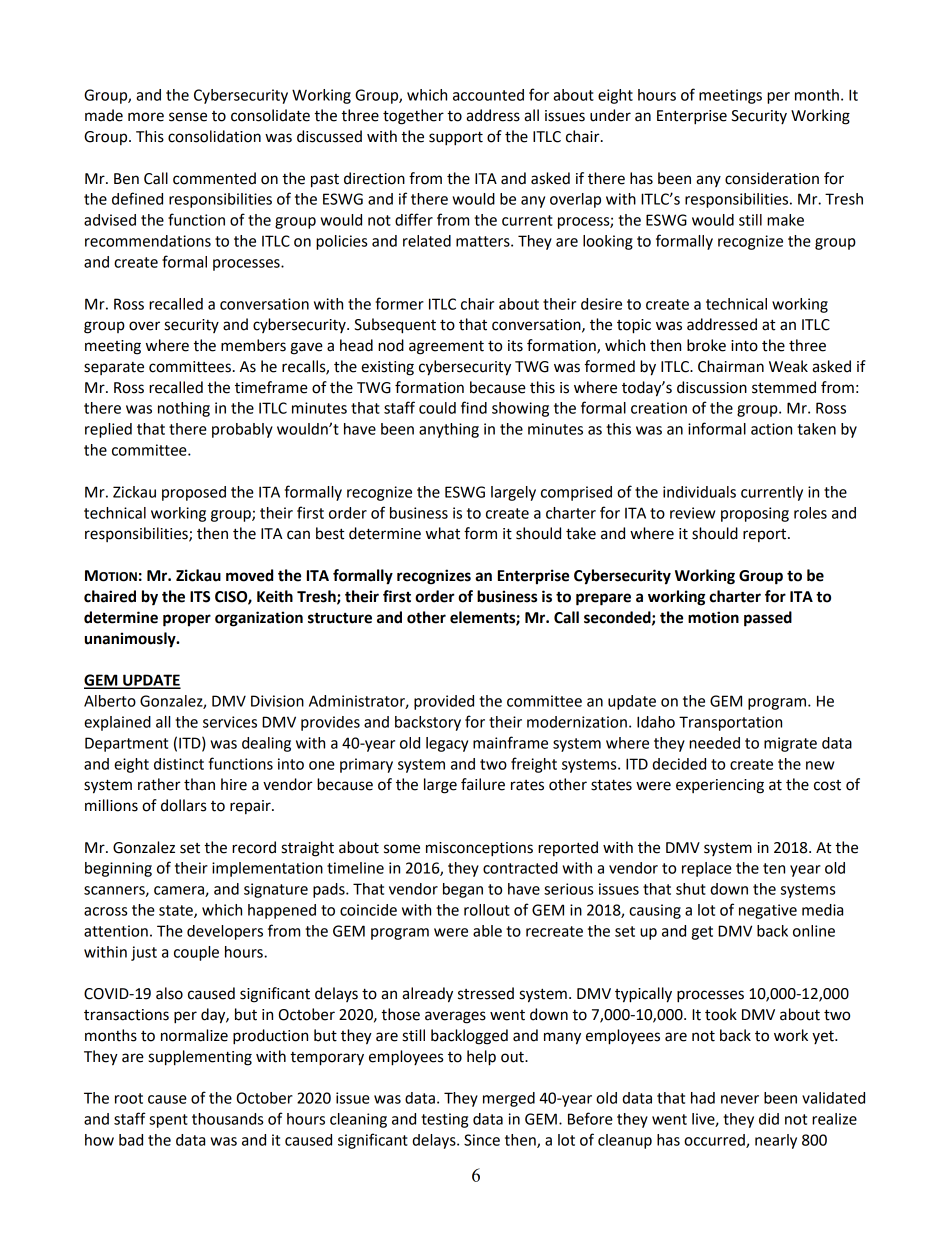  I want to click on provided, so click(444, 702).
